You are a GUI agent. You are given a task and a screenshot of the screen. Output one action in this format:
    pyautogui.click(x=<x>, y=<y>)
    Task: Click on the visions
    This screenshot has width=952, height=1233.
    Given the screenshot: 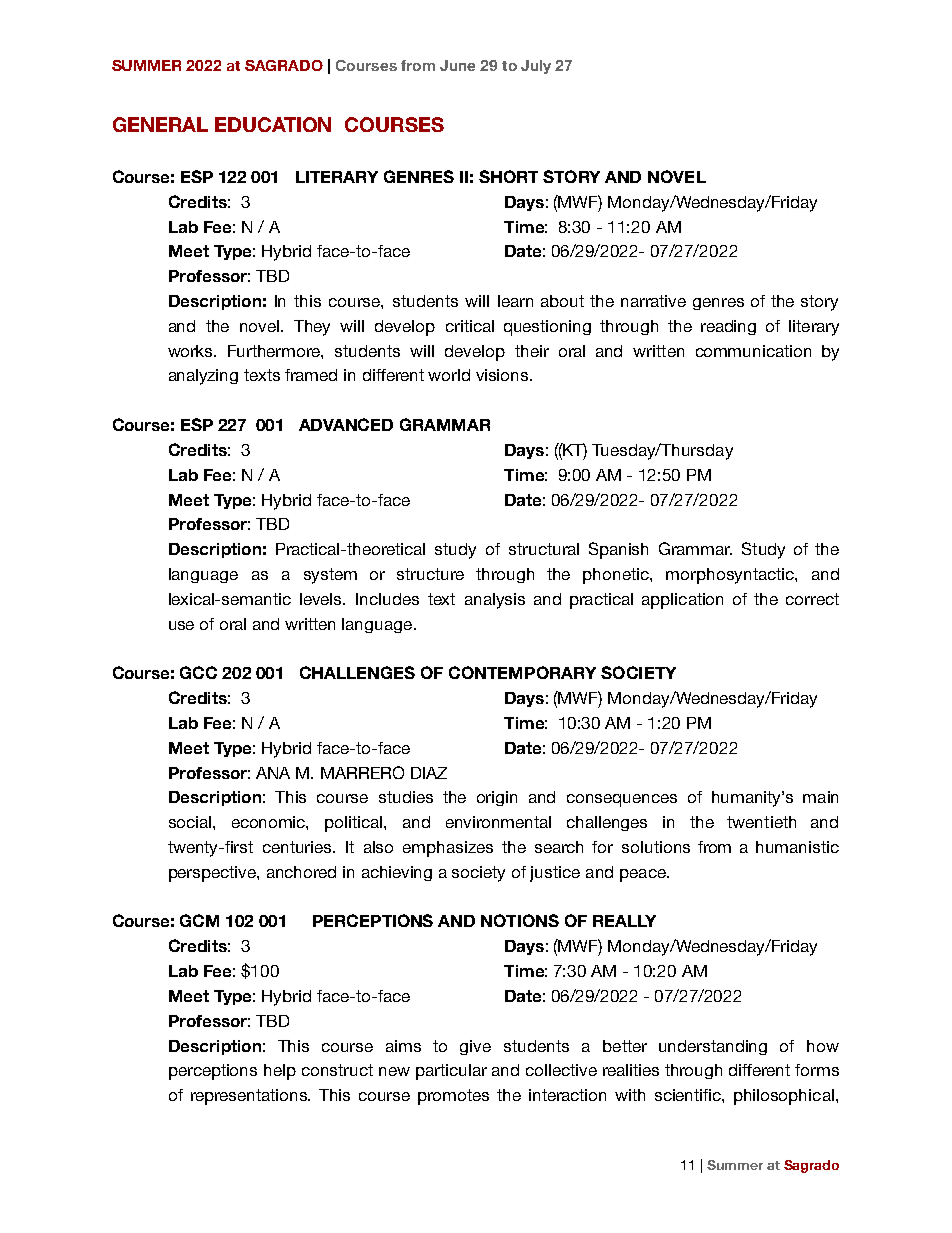 What is the action you would take?
    pyautogui.click(x=503, y=375)
